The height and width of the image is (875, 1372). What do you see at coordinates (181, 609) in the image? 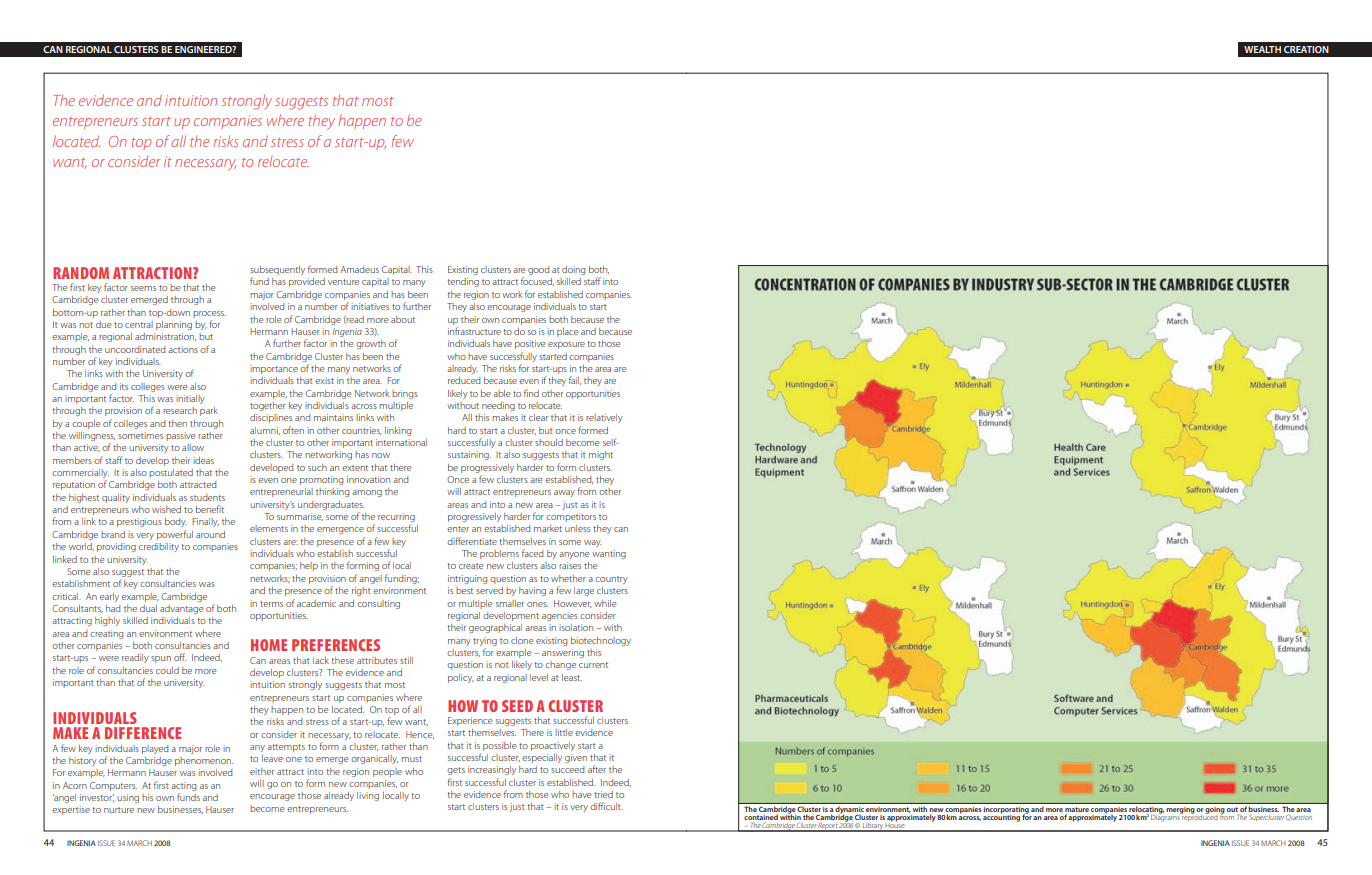
I see `advantage` at bounding box center [181, 609].
